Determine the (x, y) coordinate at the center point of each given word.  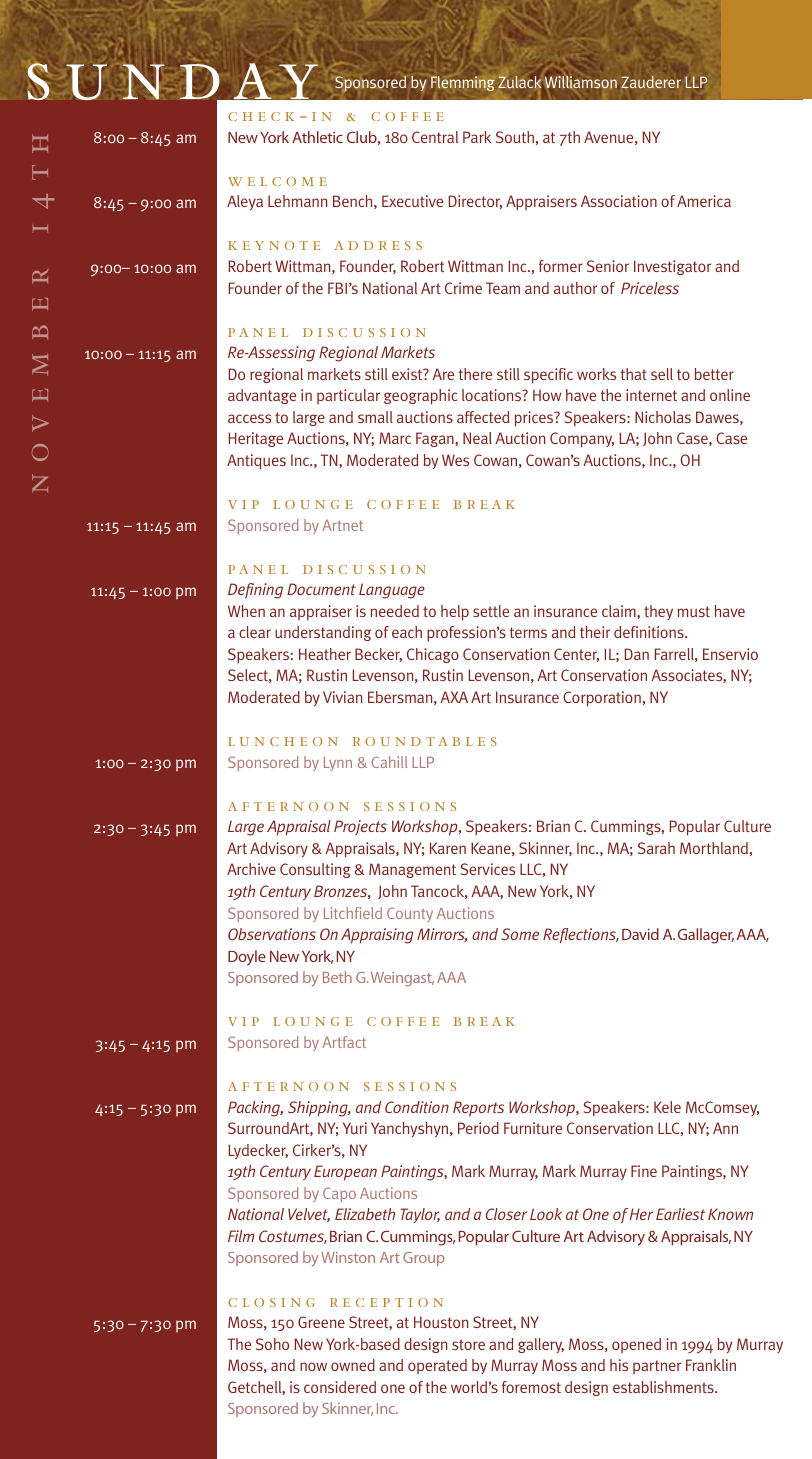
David (640, 934)
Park (477, 137)
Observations (272, 934)
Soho (272, 1344)
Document (321, 589)
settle (491, 611)
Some (520, 934)
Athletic (317, 137)
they (658, 612)
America (704, 201)
